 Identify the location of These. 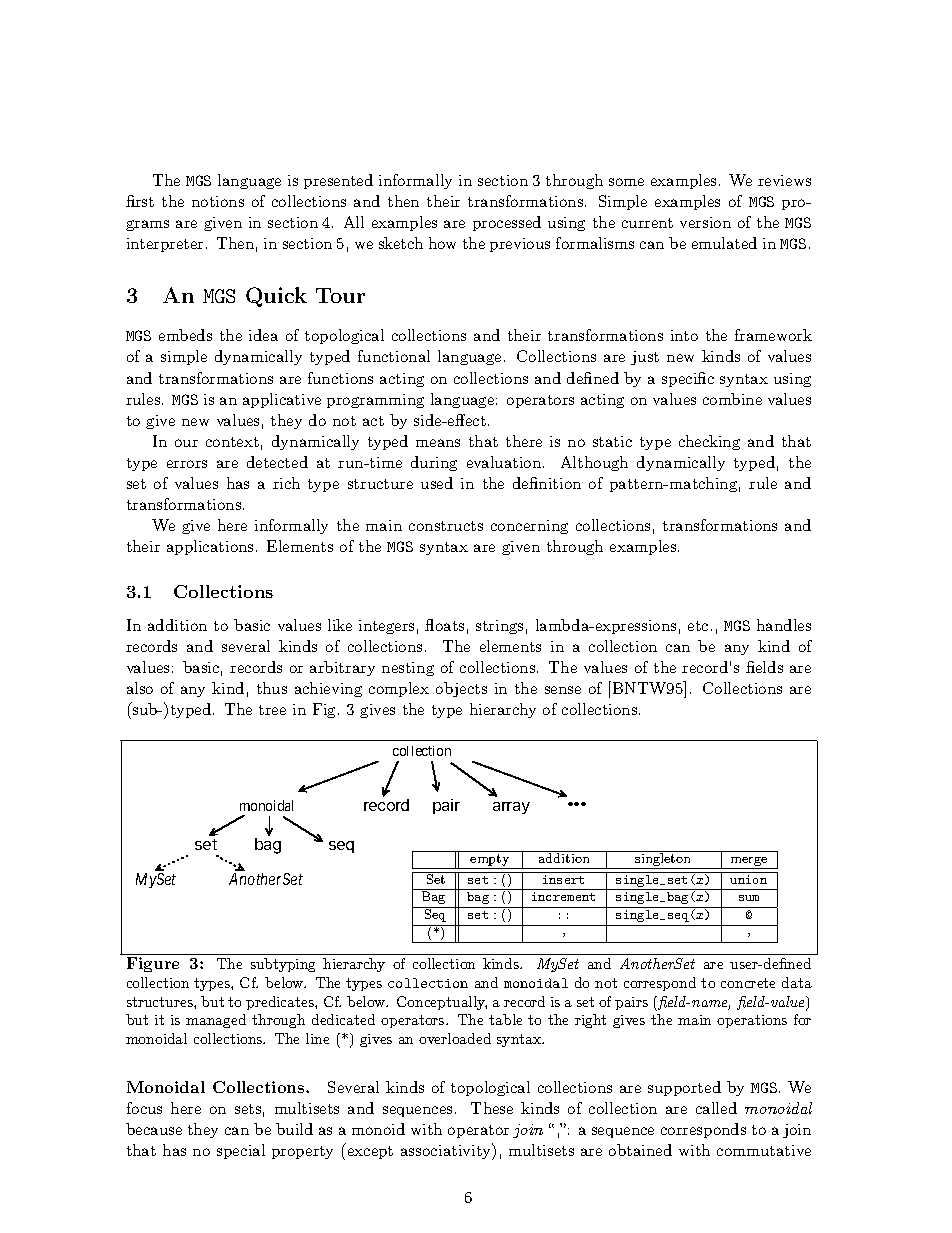
(492, 1108).
